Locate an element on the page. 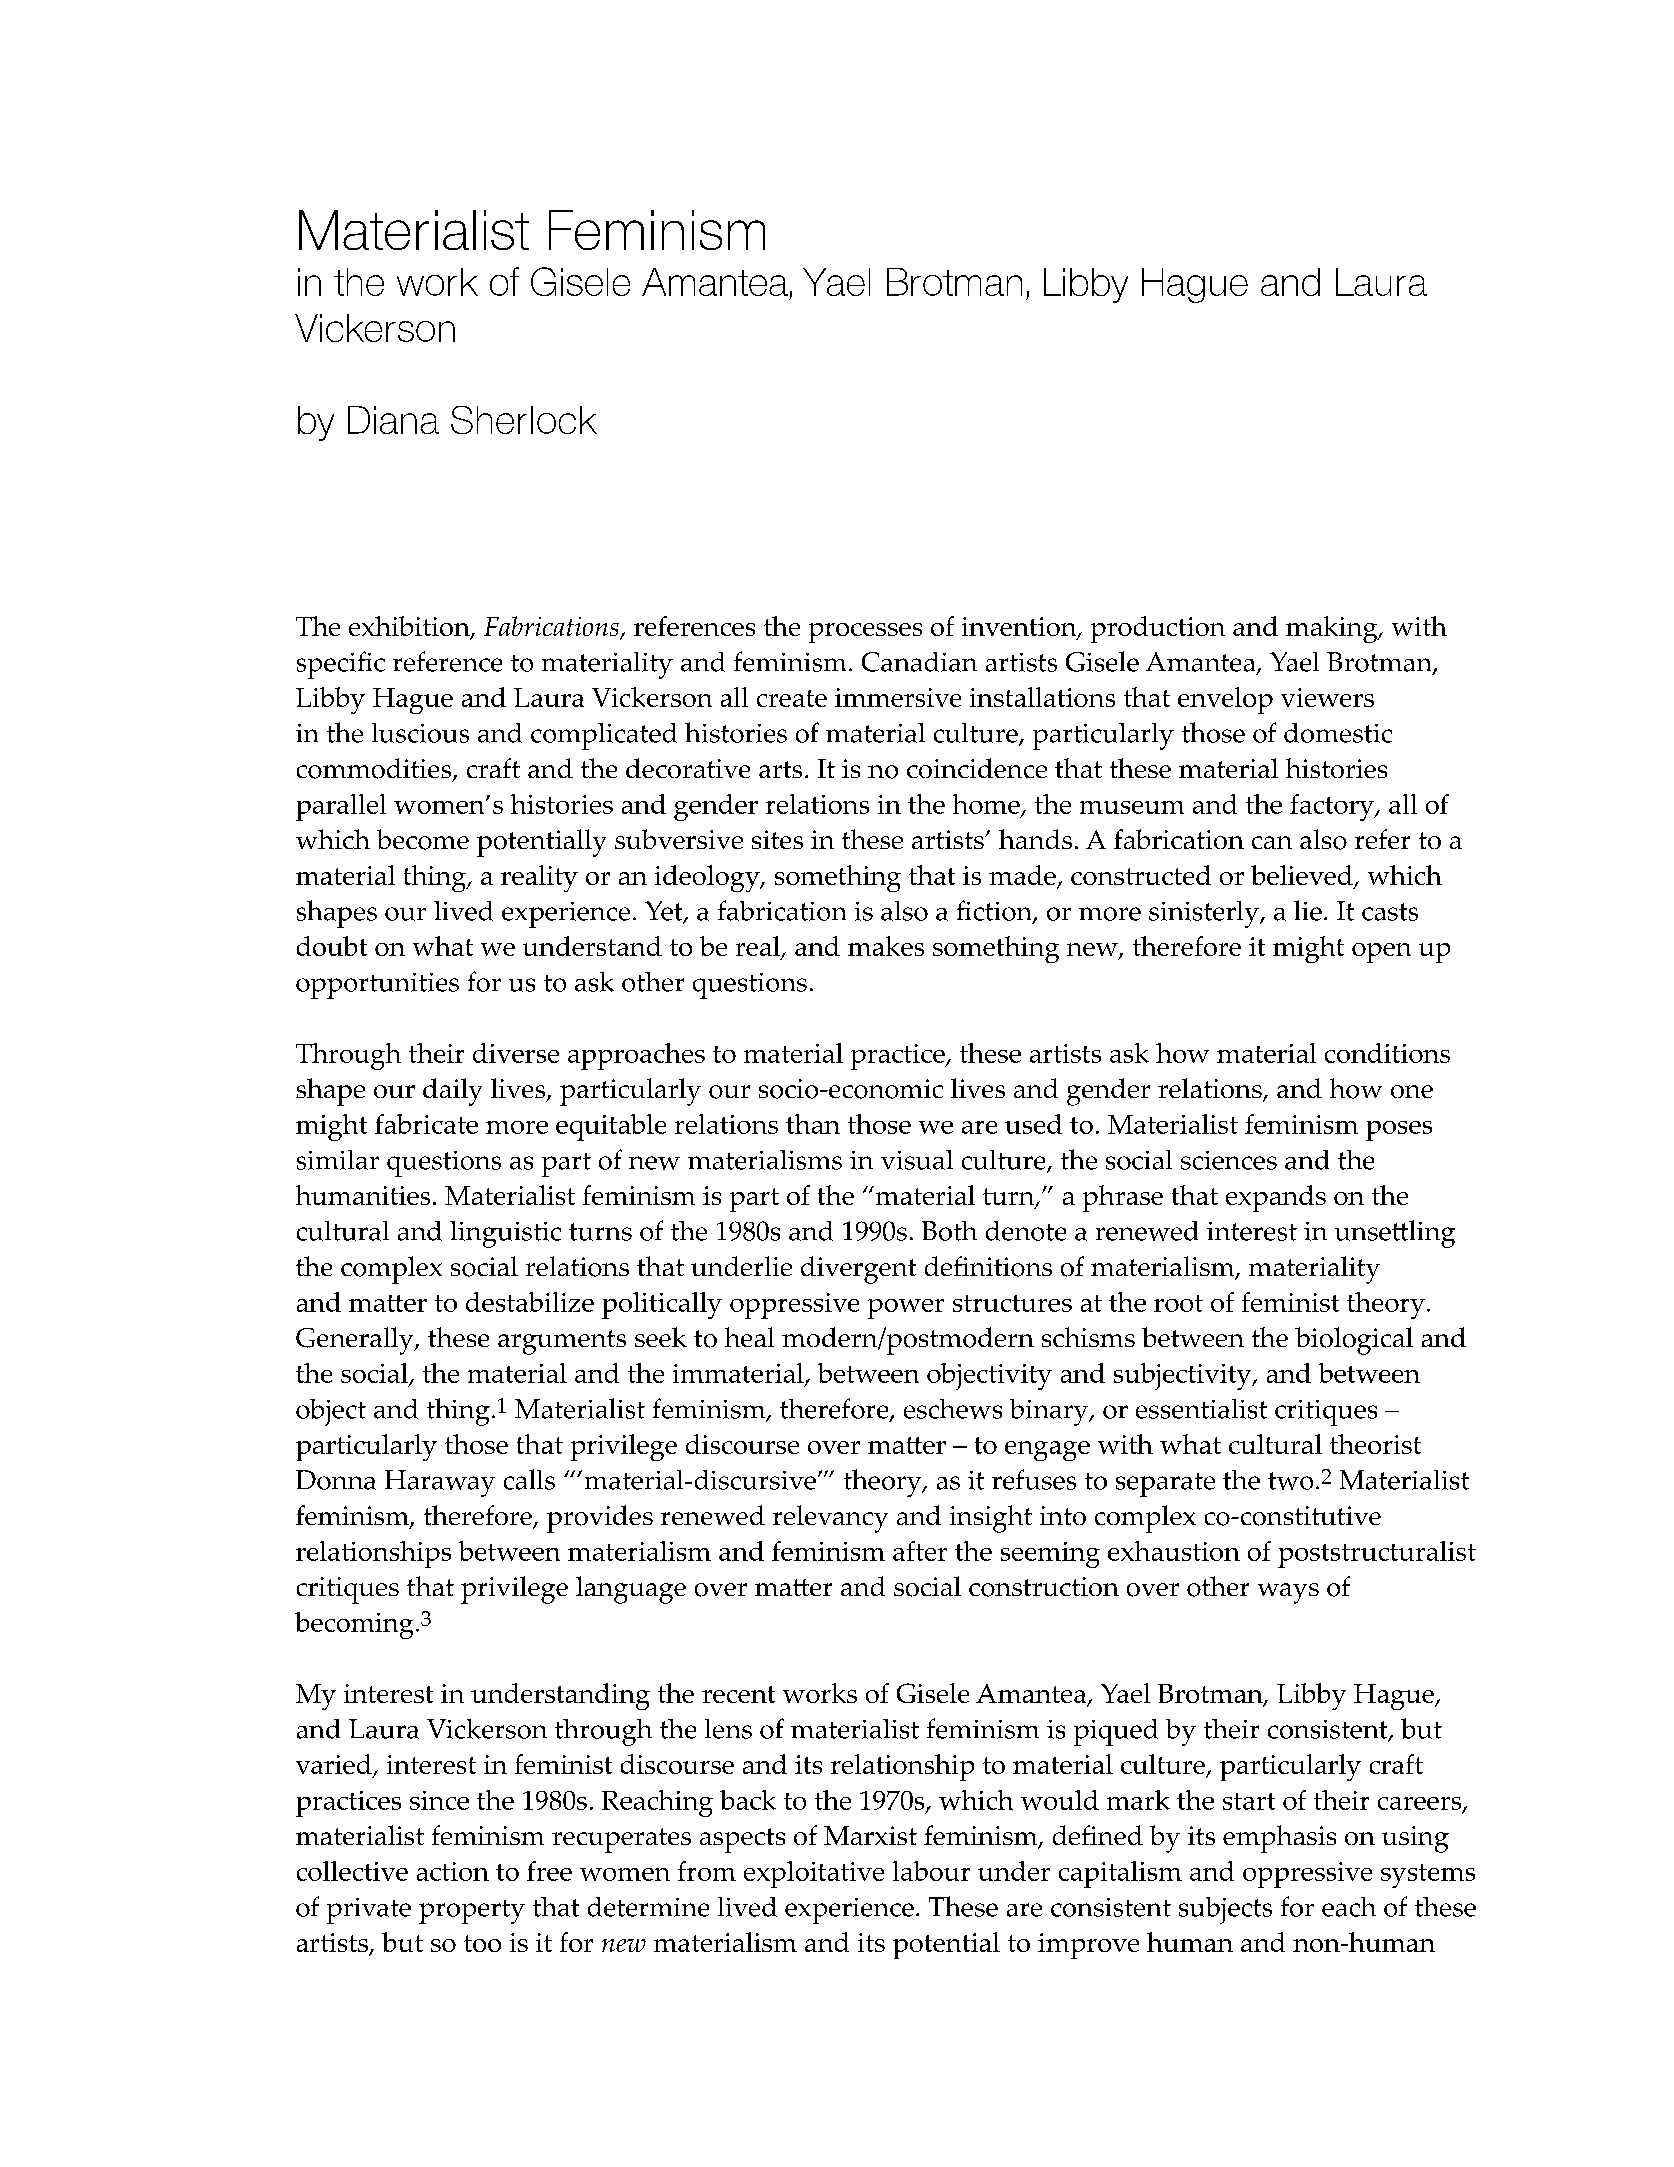 The height and width of the image is (2167, 1674). visual is located at coordinates (917, 1160).
